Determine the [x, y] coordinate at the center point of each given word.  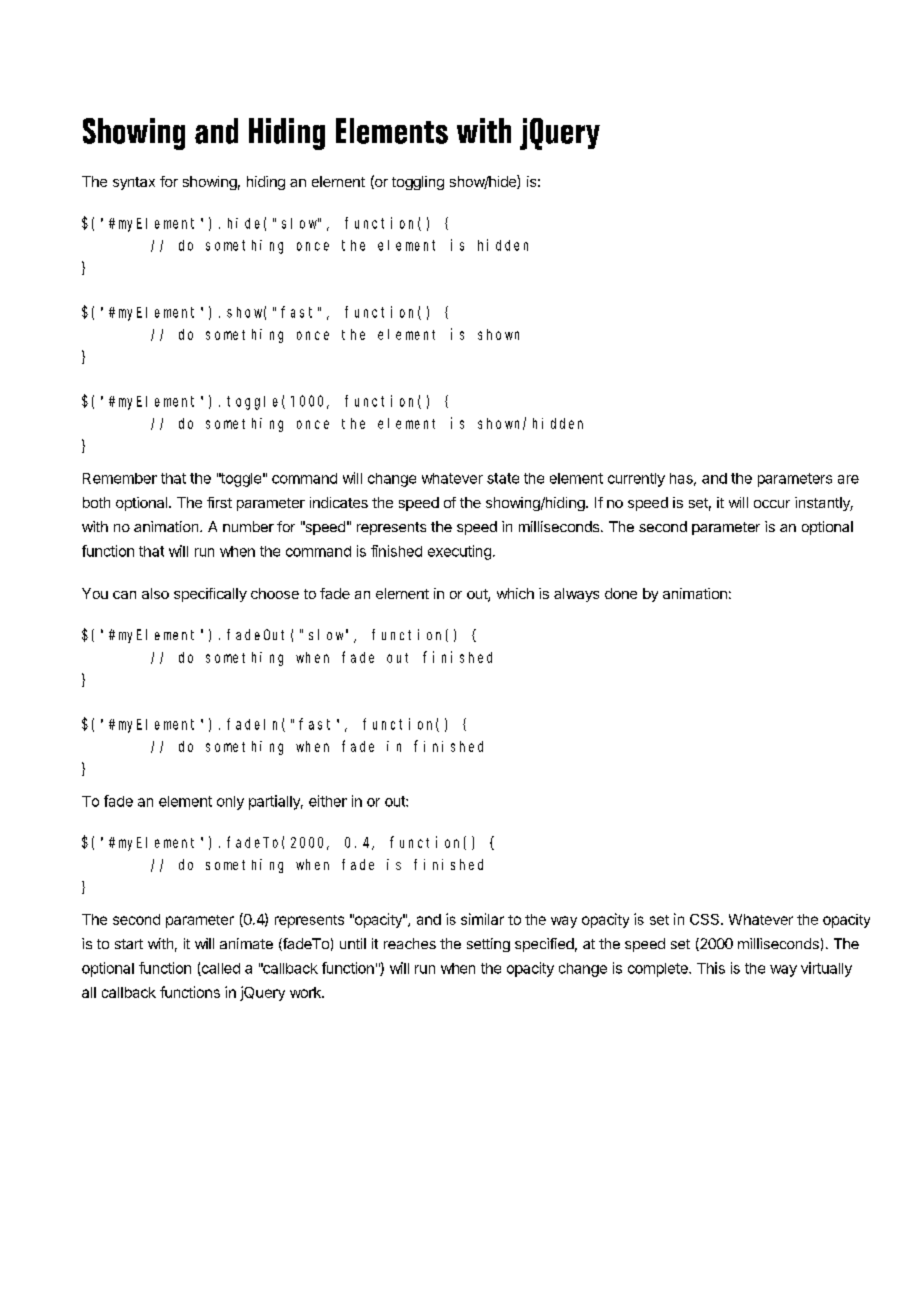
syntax [134, 183]
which [515, 593]
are [848, 479]
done [621, 593]
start [129, 944]
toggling [418, 183]
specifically [210, 595]
